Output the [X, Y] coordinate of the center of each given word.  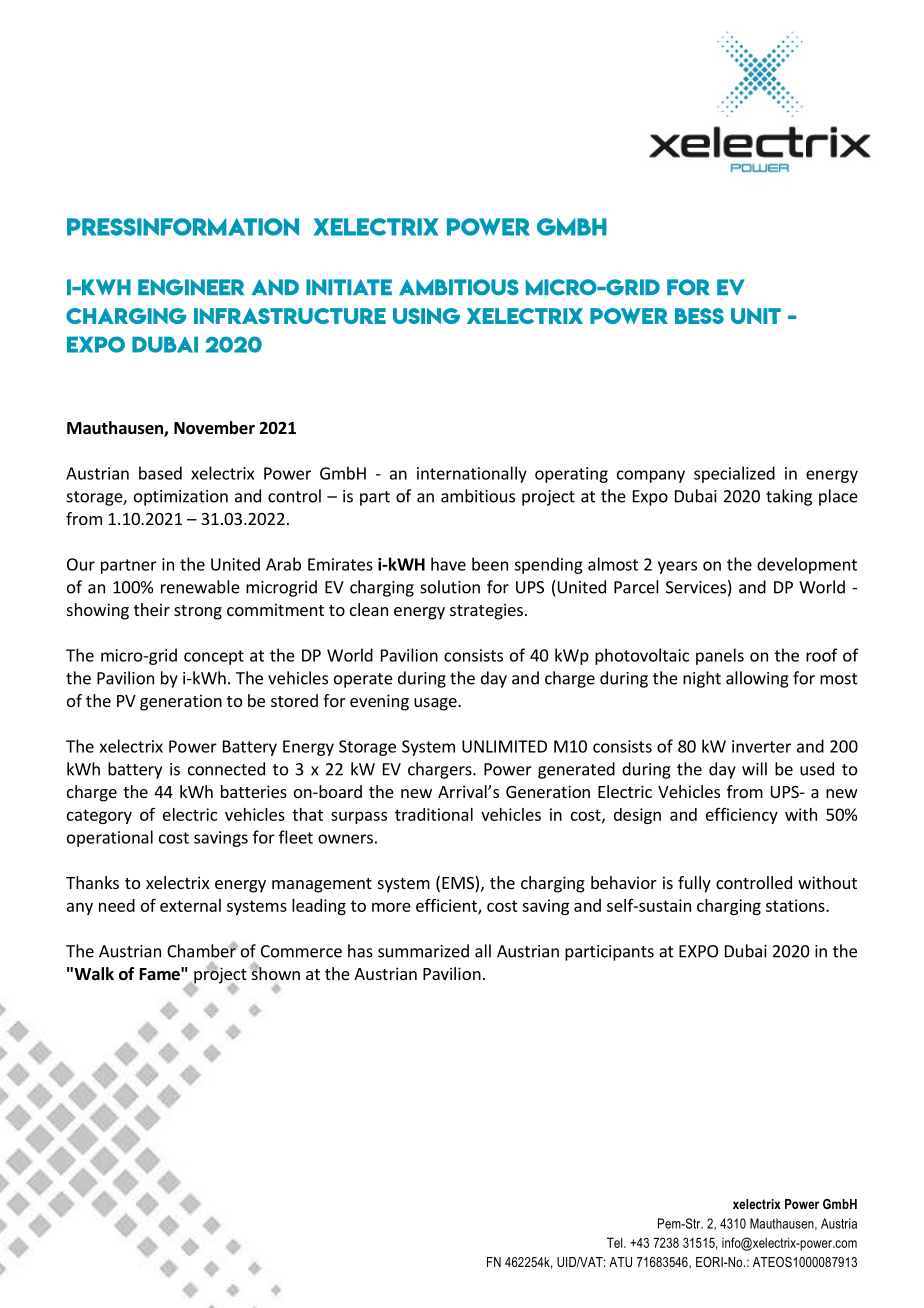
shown [275, 972]
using [426, 316]
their [152, 609]
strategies [486, 611]
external [190, 905]
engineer [191, 287]
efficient [447, 906]
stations [796, 905]
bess [699, 316]
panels [720, 656]
